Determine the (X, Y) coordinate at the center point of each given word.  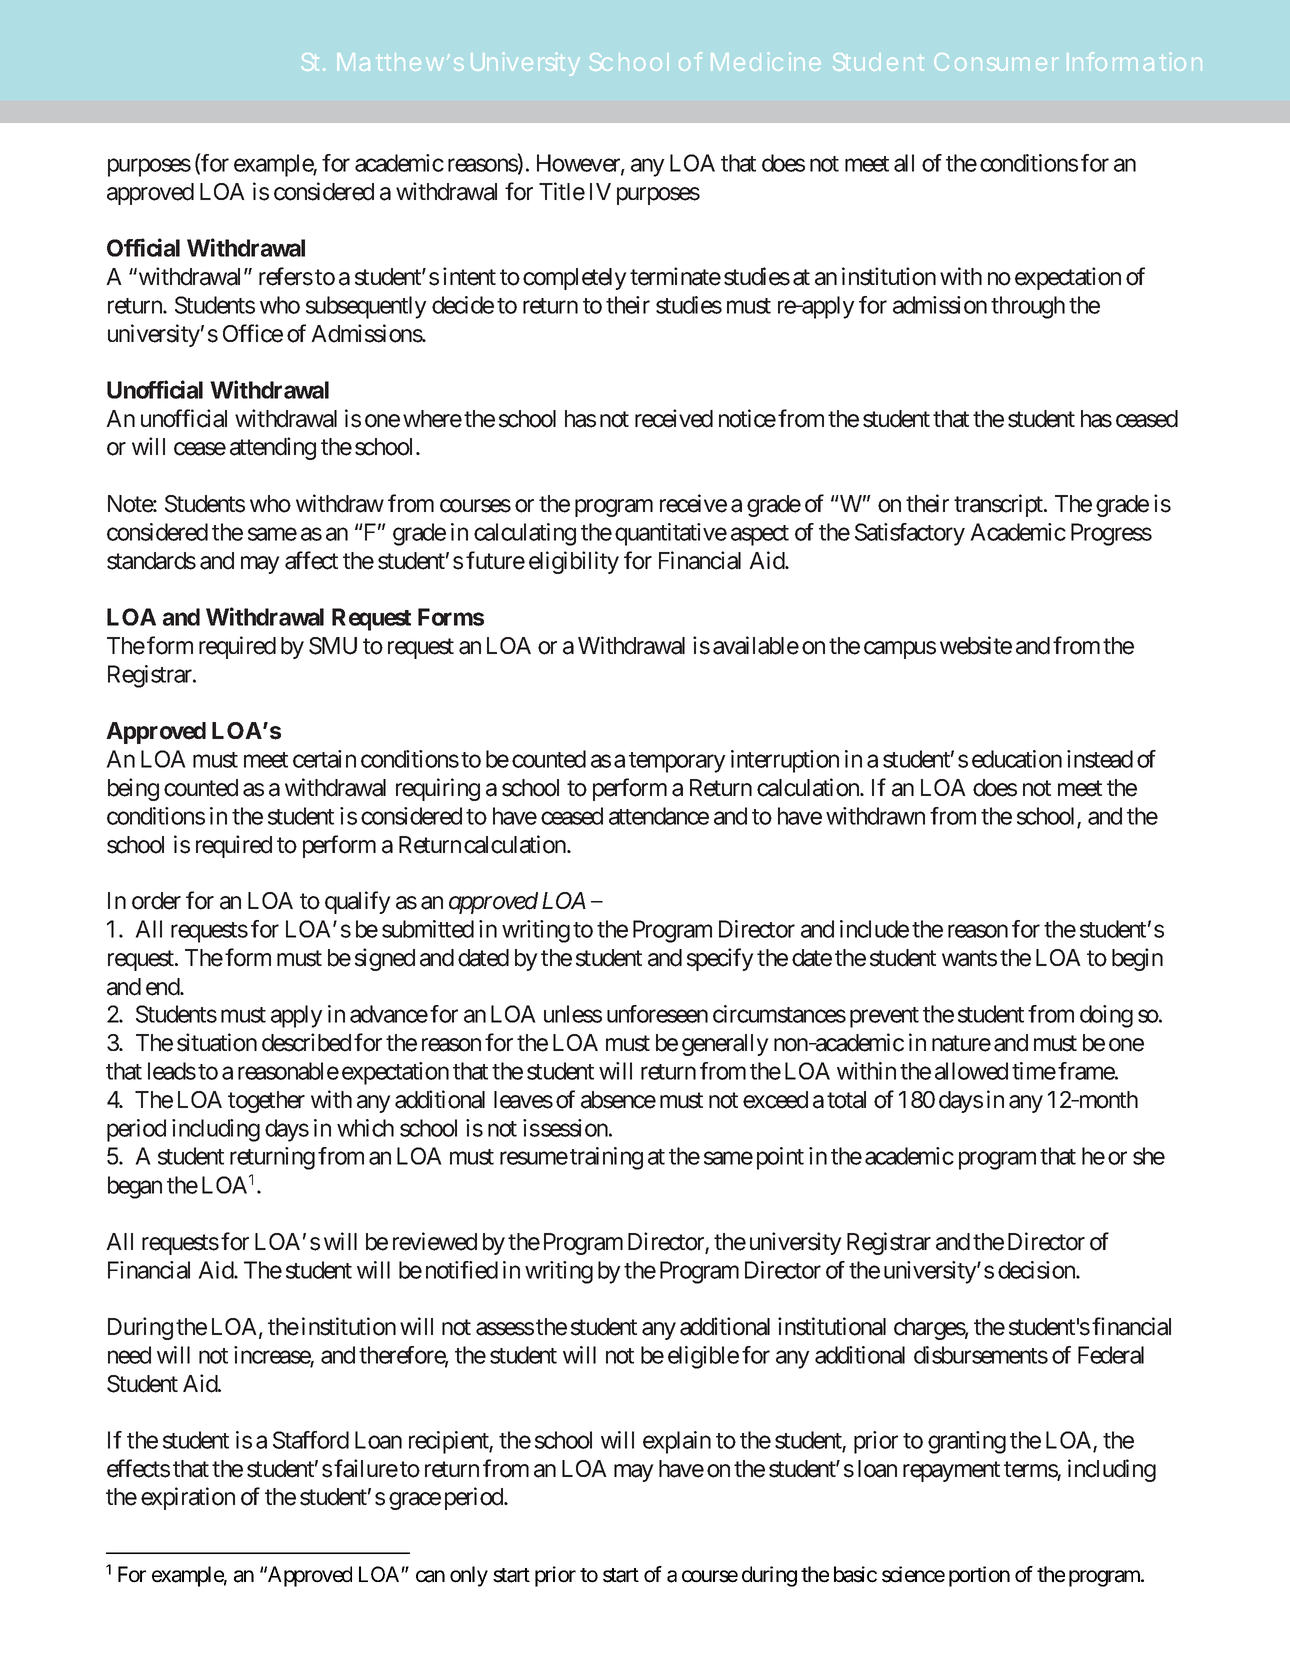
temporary (677, 762)
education (1017, 759)
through (1028, 307)
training (606, 1158)
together (266, 1102)
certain (324, 759)
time (1034, 1071)
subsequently (366, 307)
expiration (188, 1498)
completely (575, 279)
